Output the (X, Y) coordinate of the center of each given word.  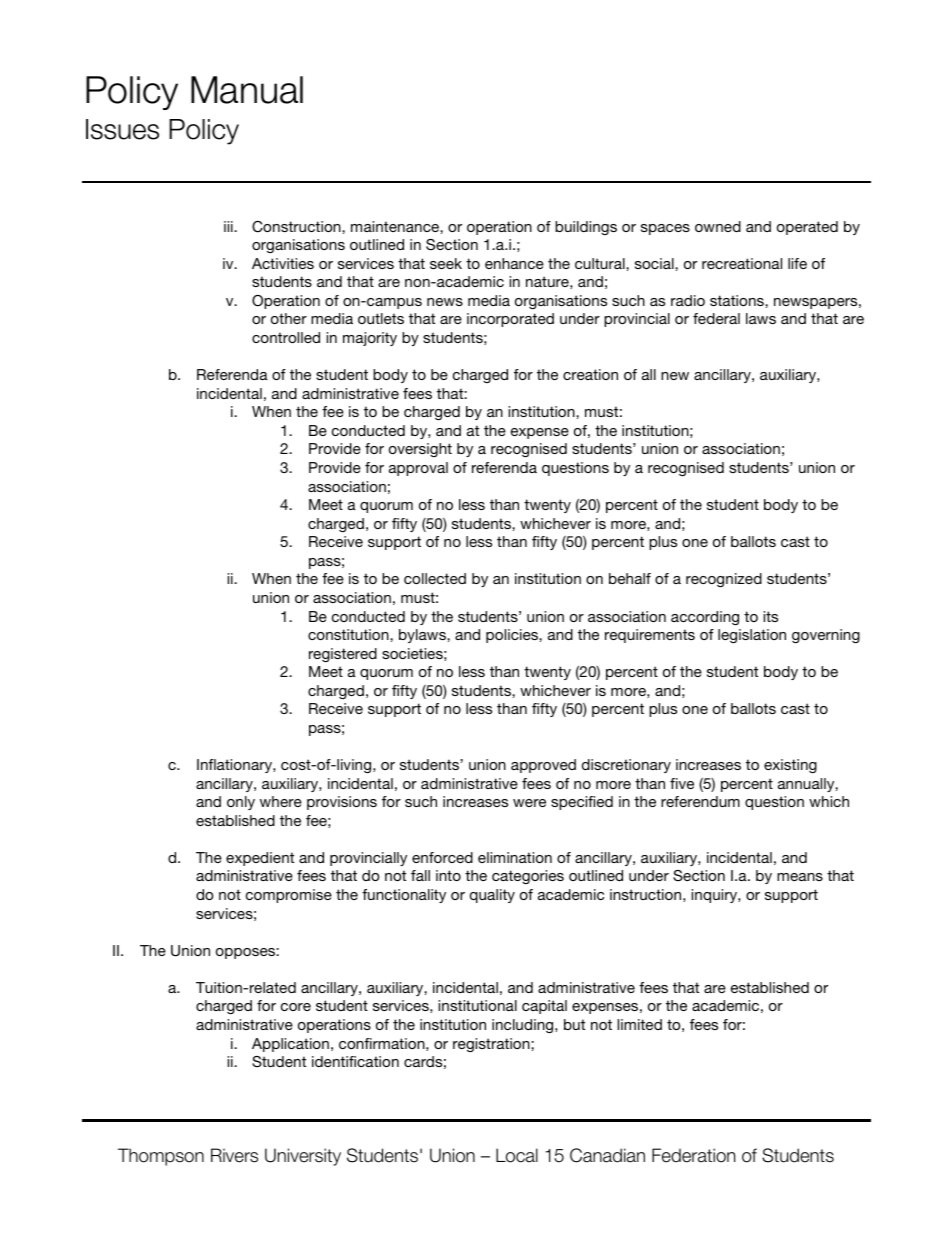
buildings (586, 228)
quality (492, 896)
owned (718, 226)
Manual (247, 90)
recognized (724, 580)
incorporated (510, 320)
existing (790, 766)
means (800, 877)
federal (716, 318)
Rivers (234, 1155)
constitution (349, 634)
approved (543, 766)
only (241, 803)
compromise (289, 896)
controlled (286, 337)
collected (435, 578)
